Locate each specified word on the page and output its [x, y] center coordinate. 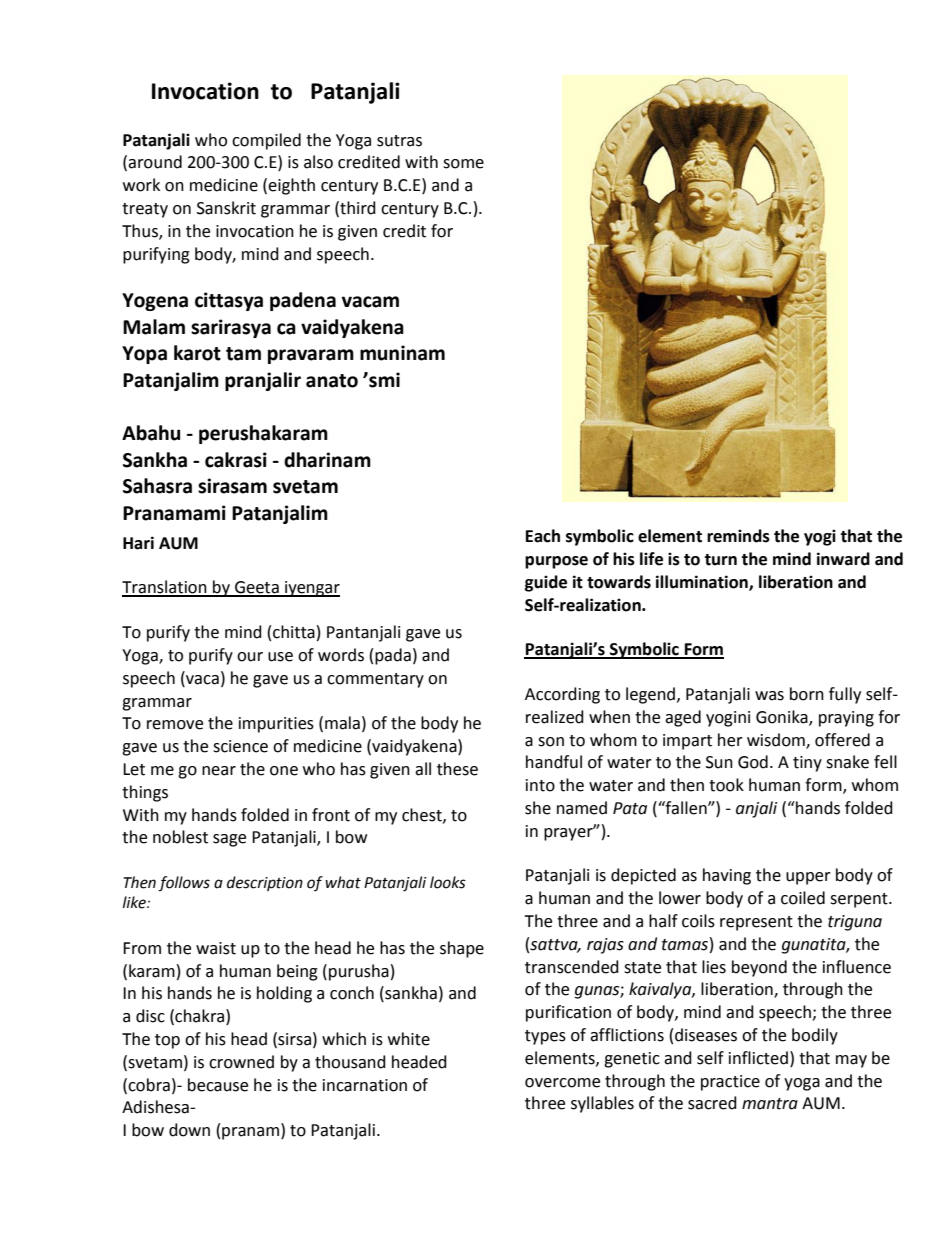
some [463, 164]
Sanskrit [226, 208]
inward [843, 559]
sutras [399, 141]
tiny [807, 764]
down [189, 1130]
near [219, 771]
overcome [562, 1083]
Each [543, 536]
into [540, 785]
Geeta [257, 588]
